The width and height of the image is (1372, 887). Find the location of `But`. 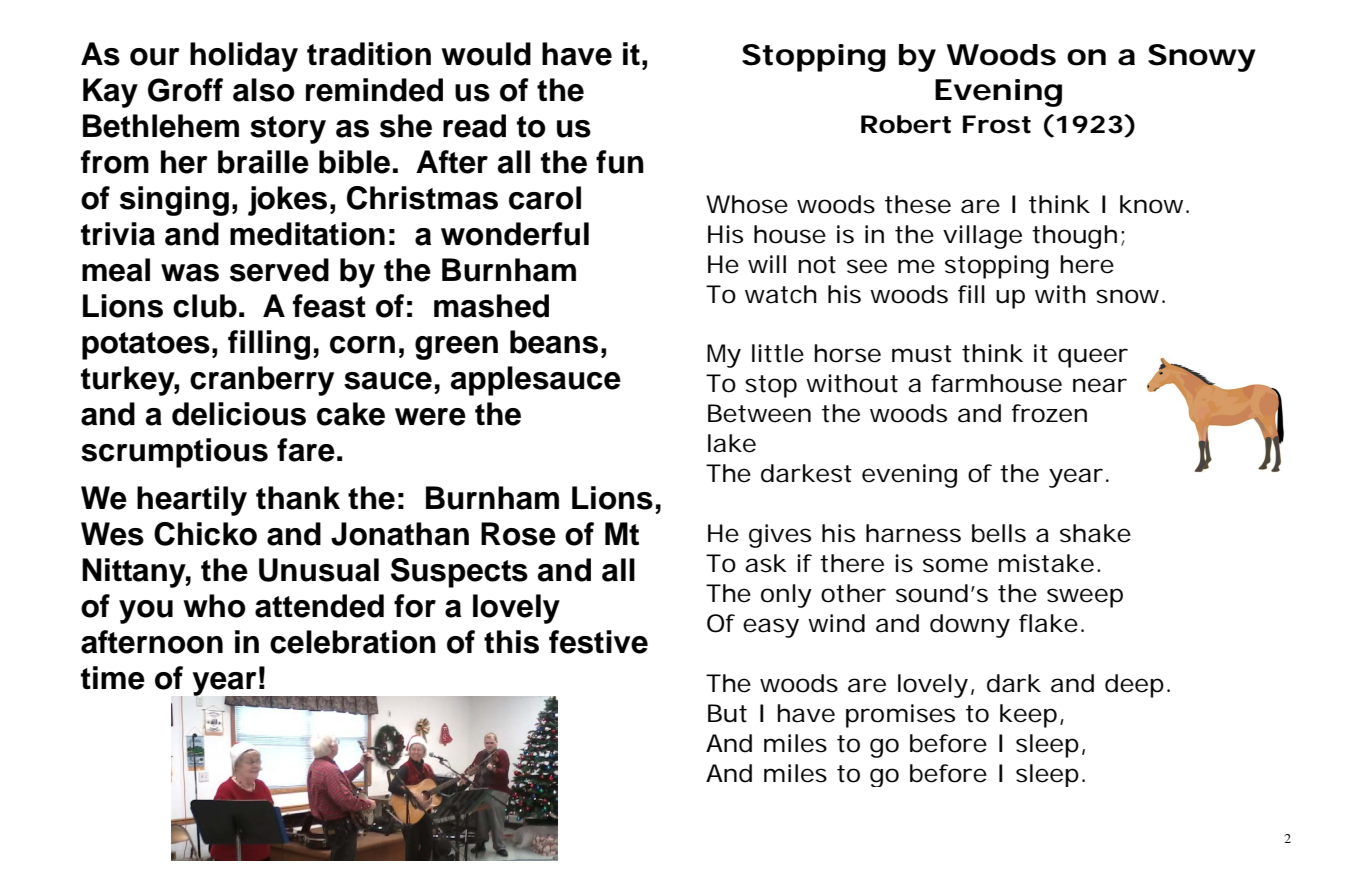

But is located at coordinates (727, 713).
